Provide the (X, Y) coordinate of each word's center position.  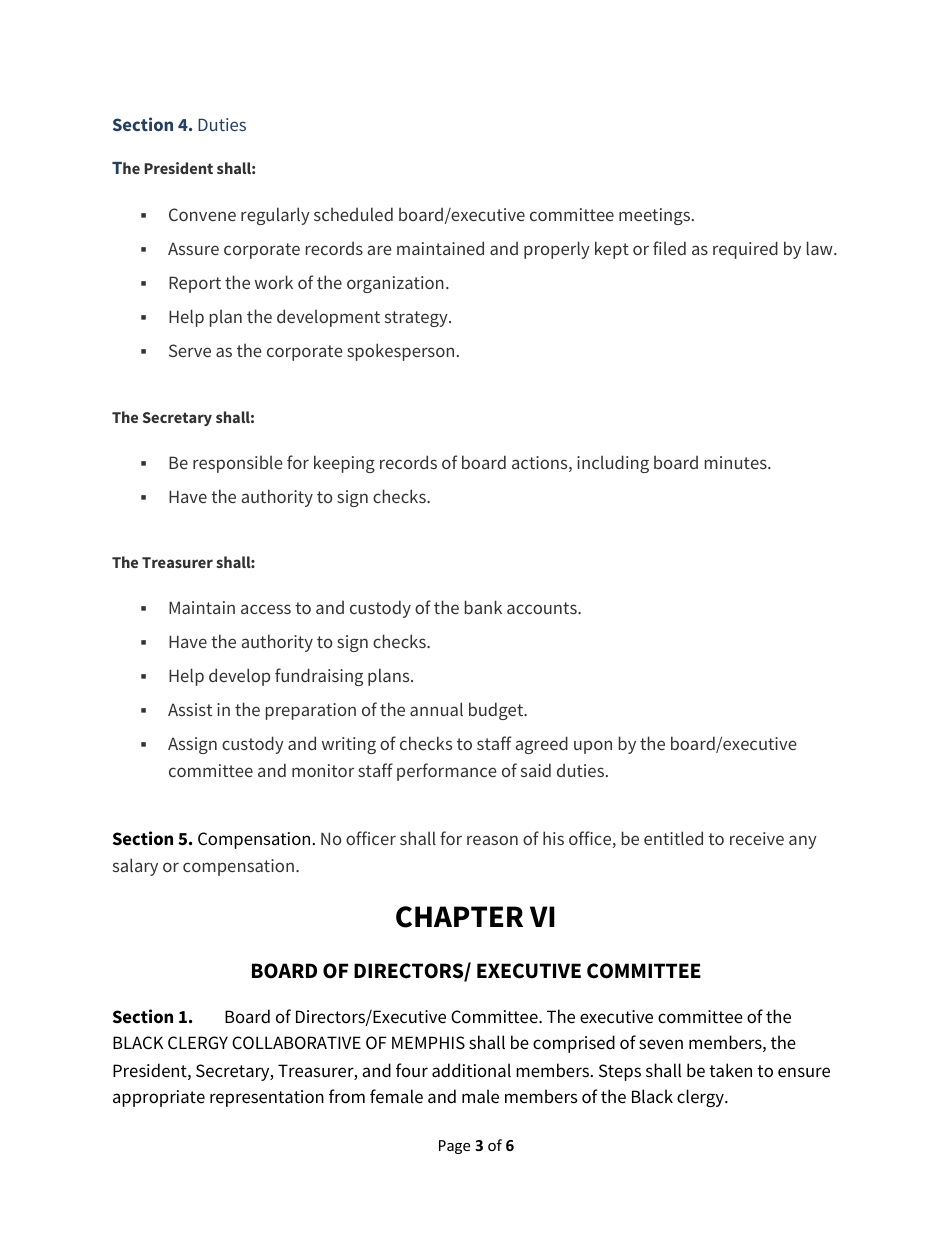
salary (135, 867)
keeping (344, 464)
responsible (237, 464)
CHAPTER (459, 917)
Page (454, 1147)
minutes (737, 462)
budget (497, 711)
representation (267, 1098)
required (745, 250)
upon (593, 747)
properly (557, 250)
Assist (190, 709)
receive (757, 838)
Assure (193, 248)
